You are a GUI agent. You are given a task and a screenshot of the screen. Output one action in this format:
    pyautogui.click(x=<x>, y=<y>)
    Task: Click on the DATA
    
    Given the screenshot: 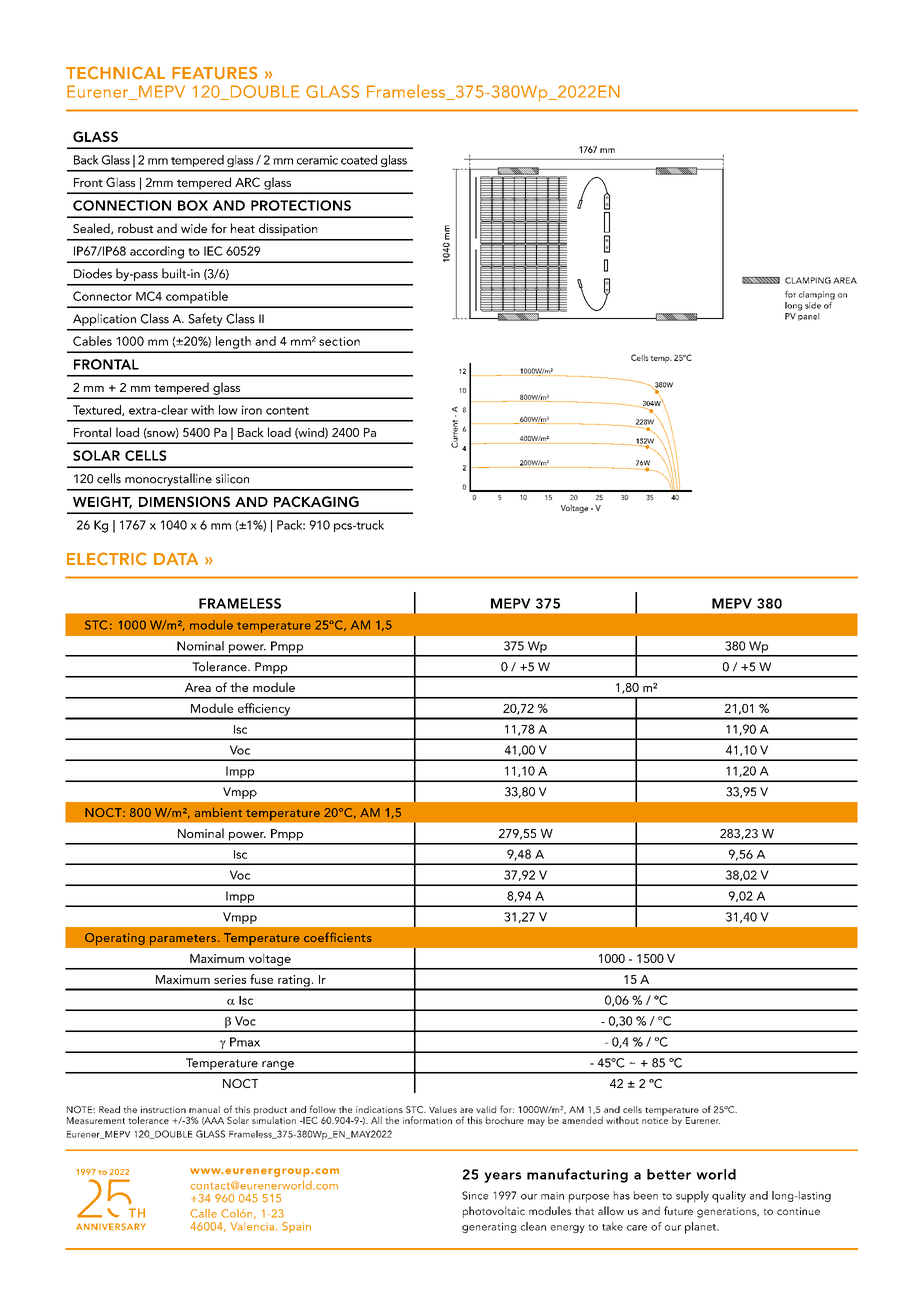 What is the action you would take?
    pyautogui.click(x=176, y=559)
